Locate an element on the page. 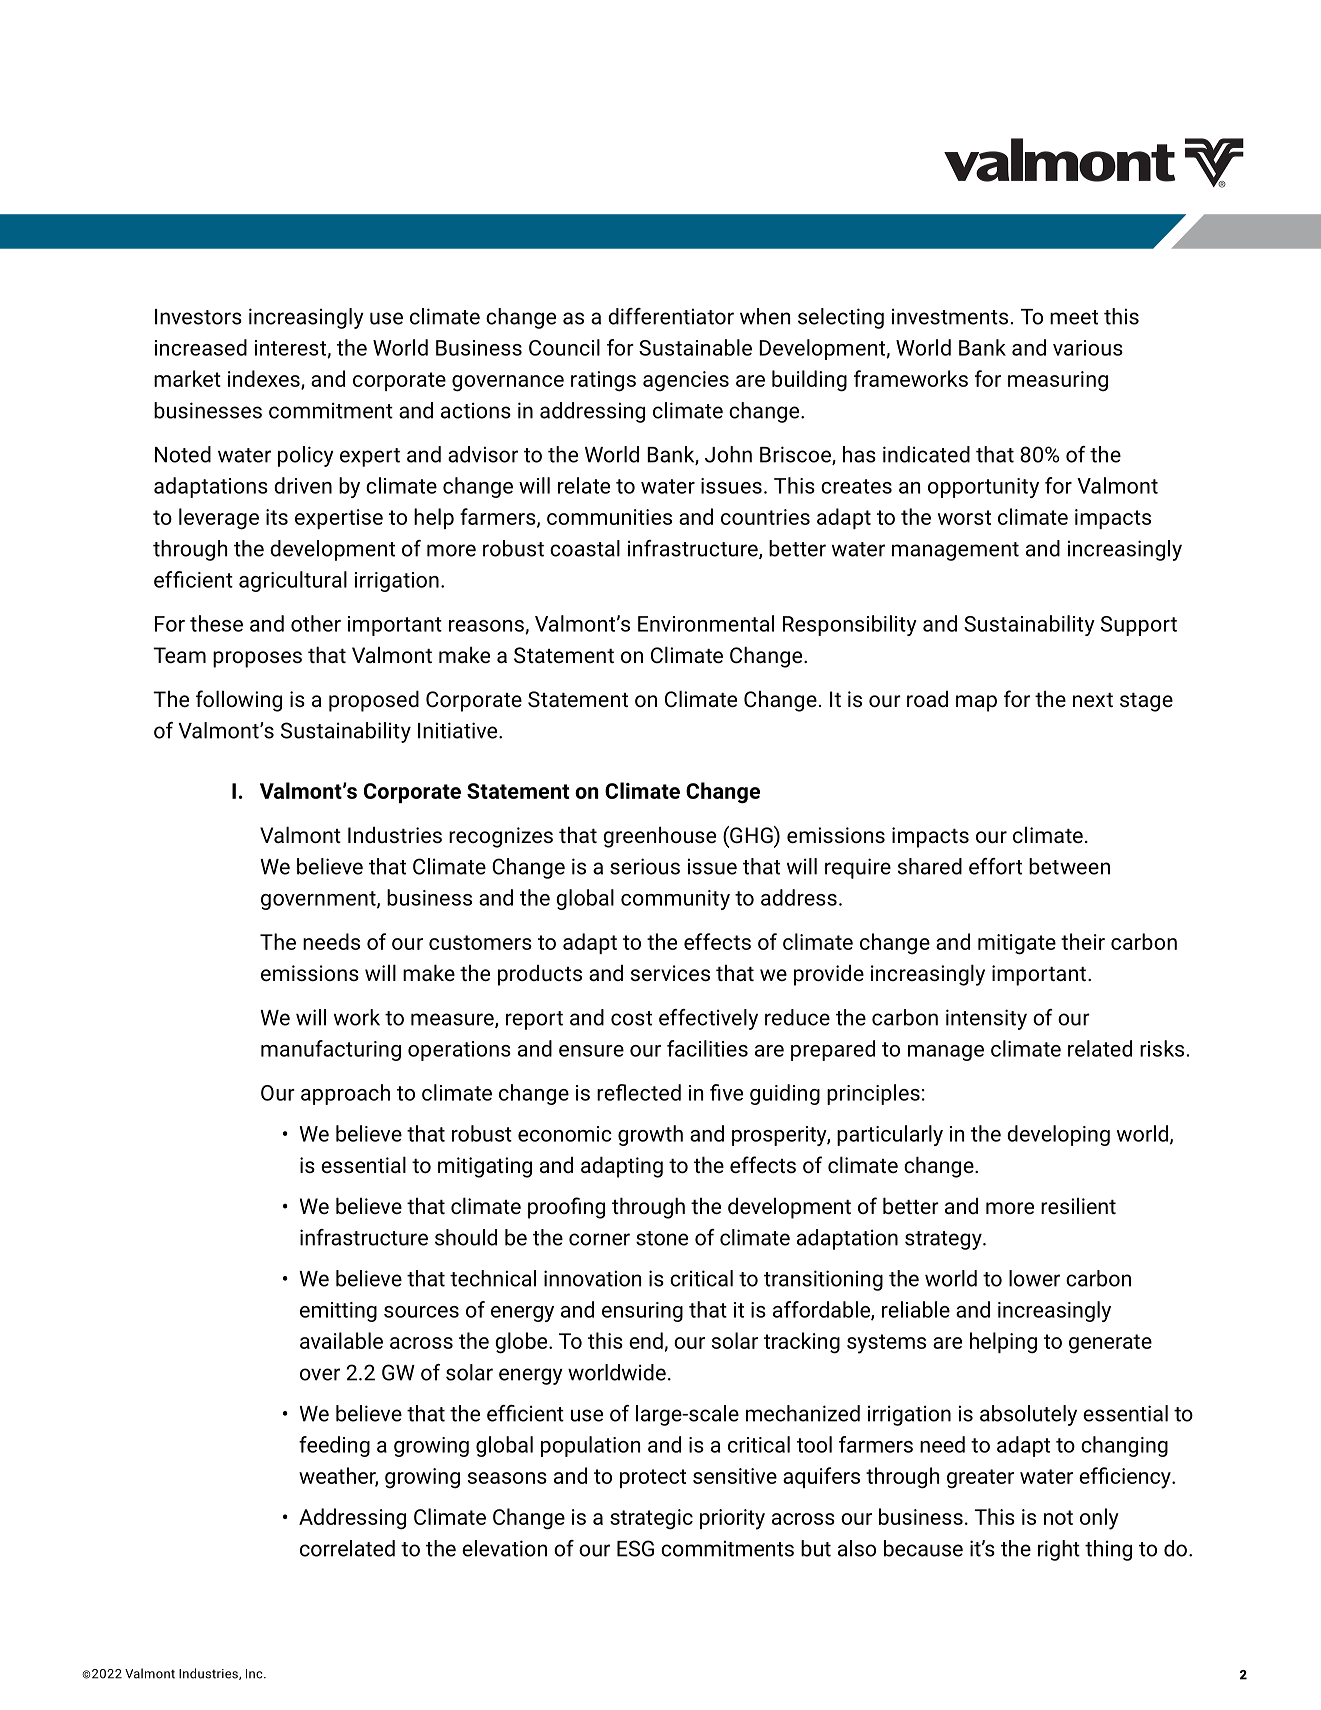  emitting is located at coordinates (338, 1312).
